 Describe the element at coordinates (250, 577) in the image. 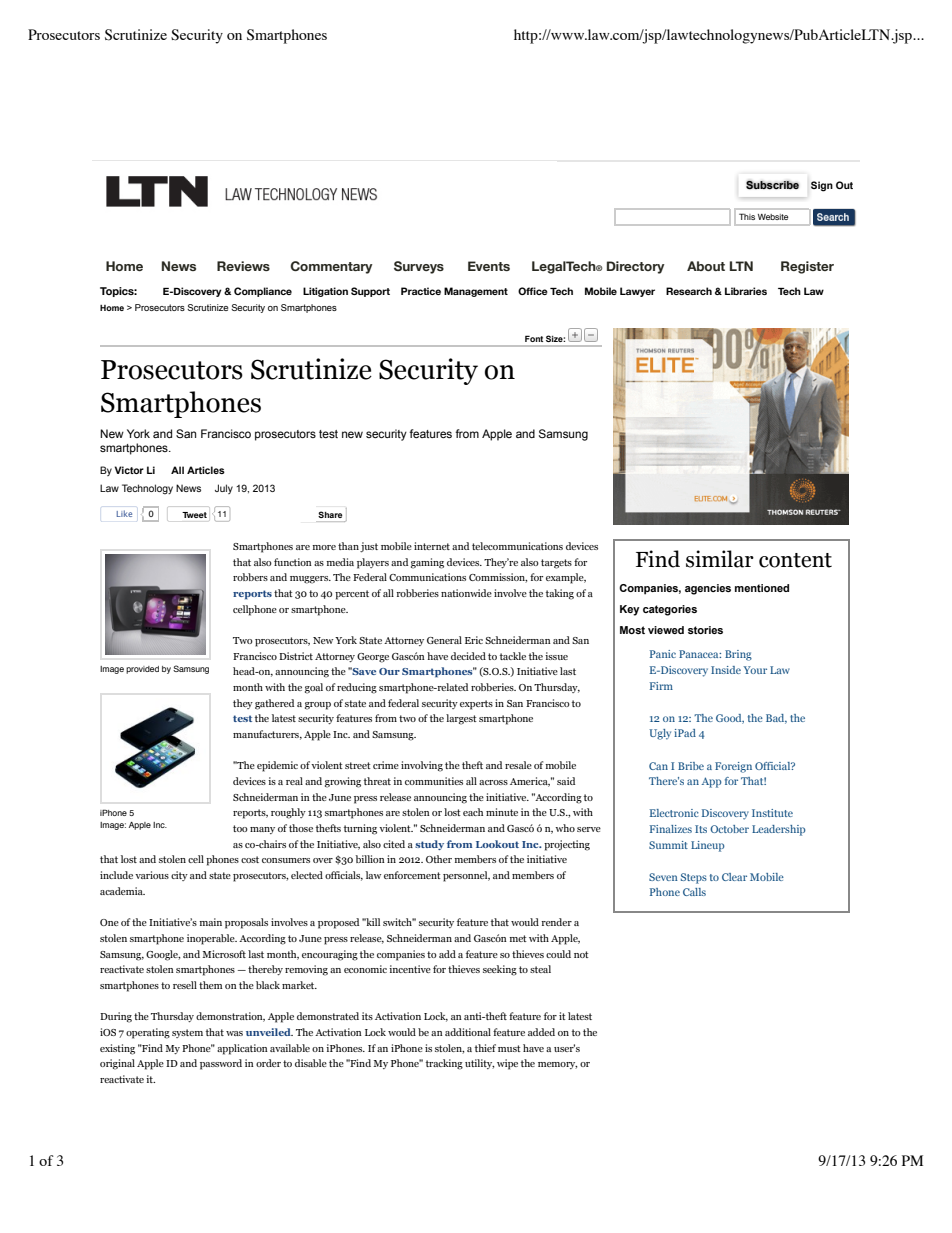

I see `robbers` at that location.
